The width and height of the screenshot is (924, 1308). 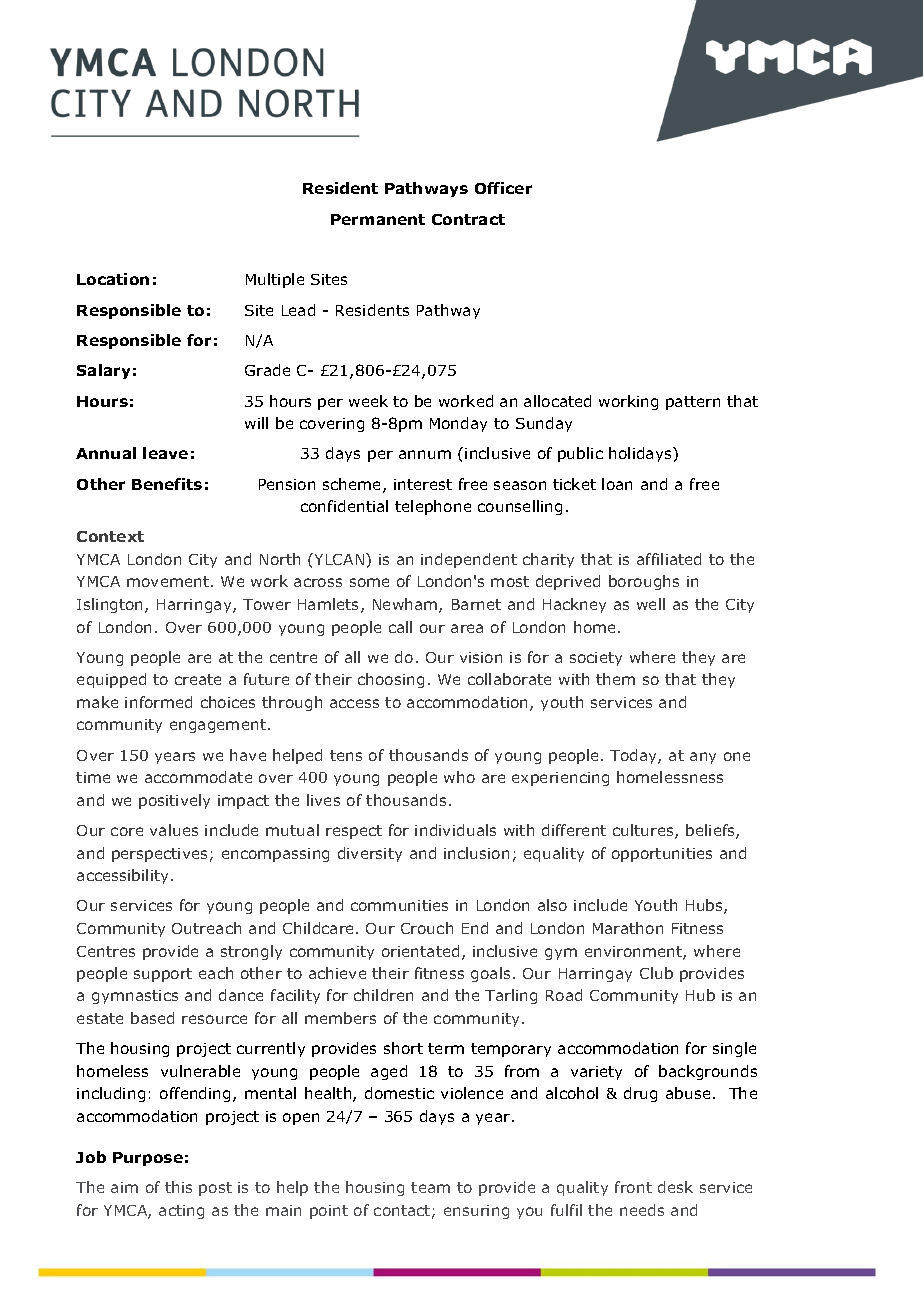 I want to click on annum, so click(x=425, y=454).
